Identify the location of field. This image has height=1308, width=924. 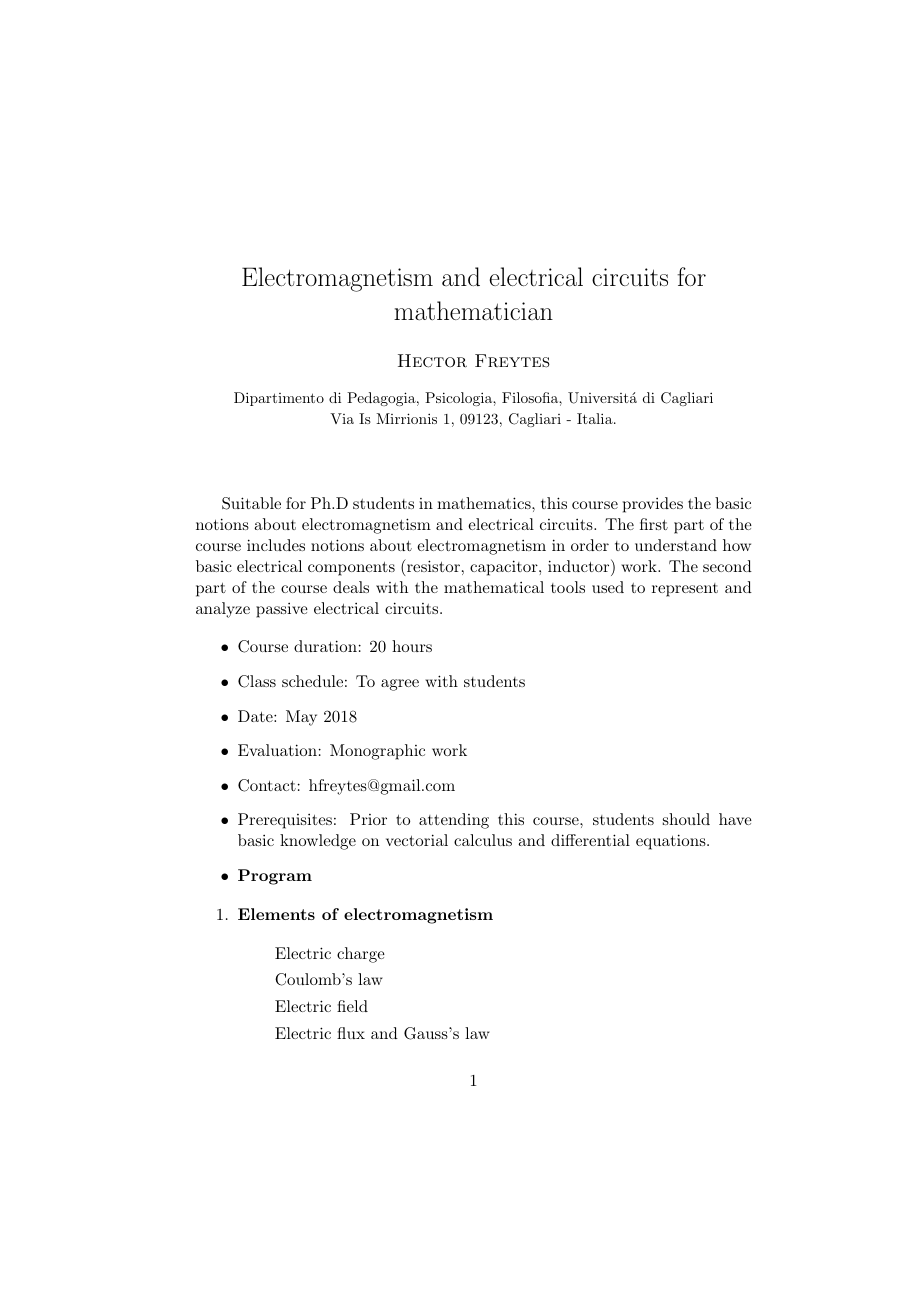
(352, 1006).
